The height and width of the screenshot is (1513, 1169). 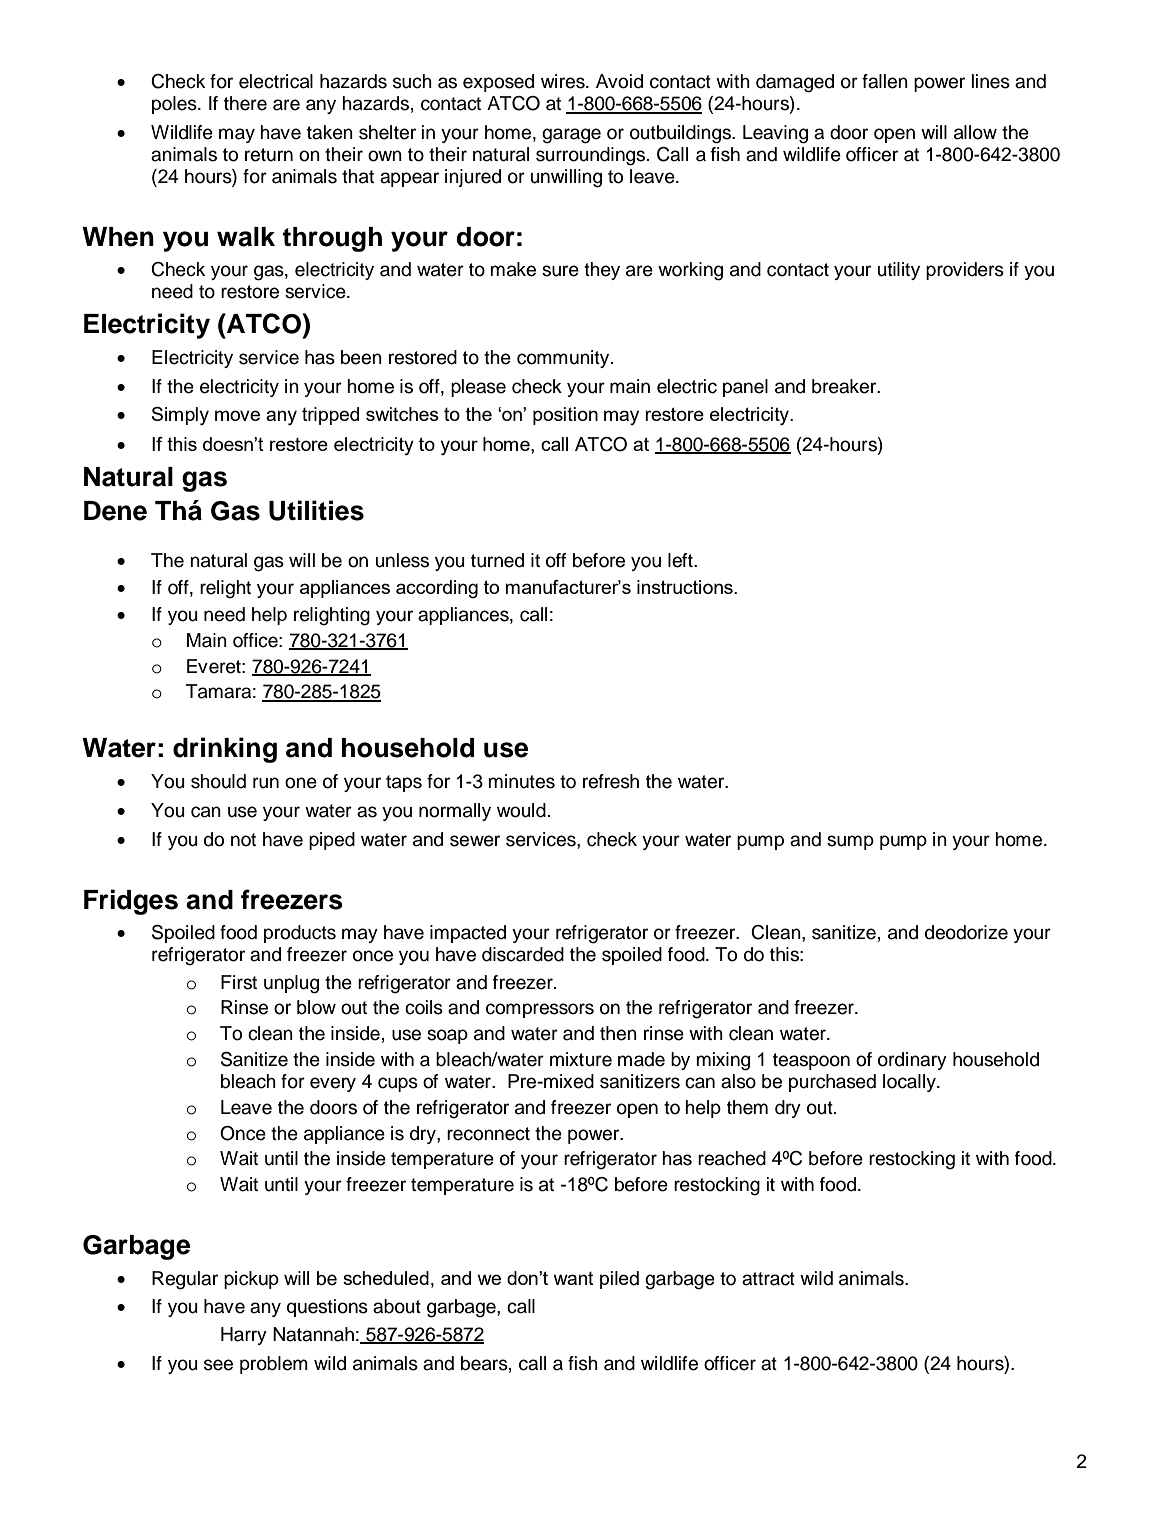 I want to click on Harry, so click(x=244, y=1336).
